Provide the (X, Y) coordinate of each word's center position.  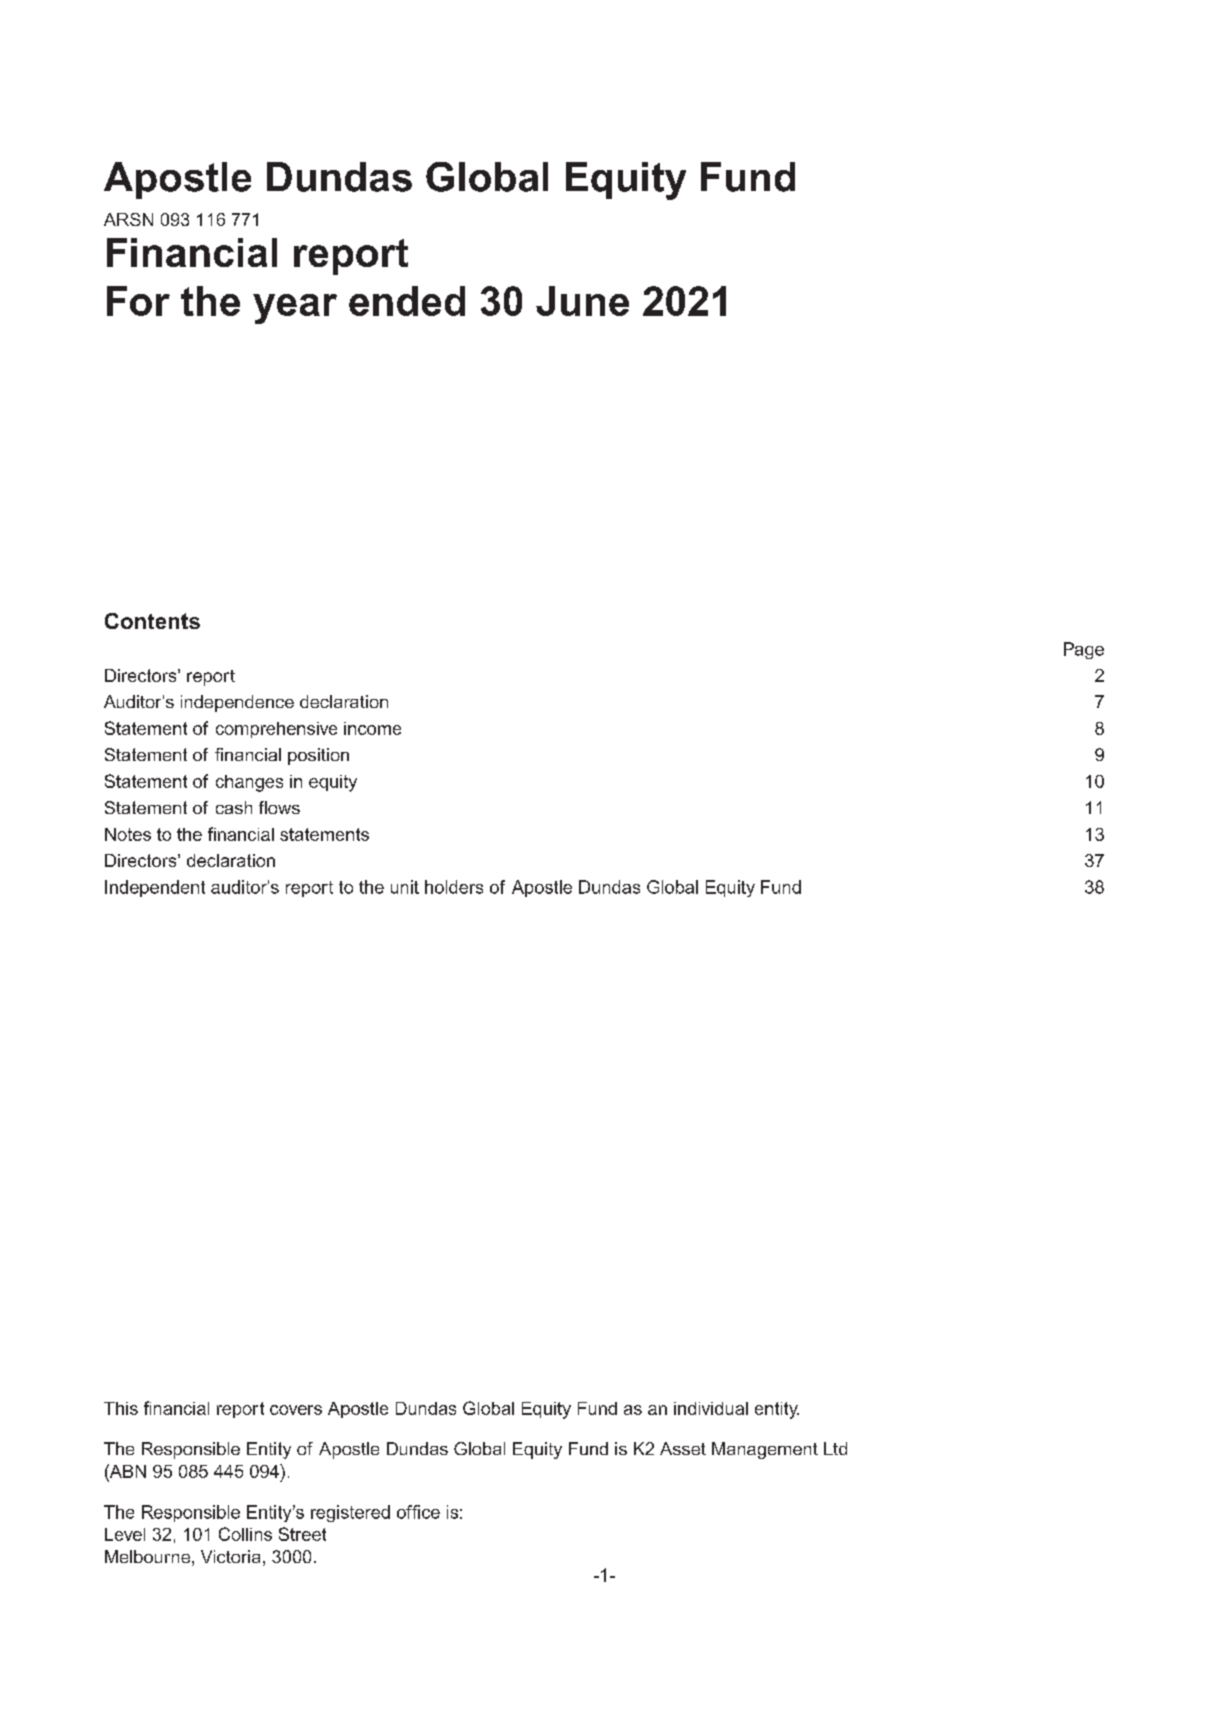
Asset (683, 1448)
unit (405, 887)
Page (1084, 650)
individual (711, 1408)
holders (454, 887)
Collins (245, 1534)
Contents (152, 621)
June (582, 301)
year (295, 309)
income (372, 728)
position (318, 756)
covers (296, 1410)
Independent (155, 888)
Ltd (835, 1448)
